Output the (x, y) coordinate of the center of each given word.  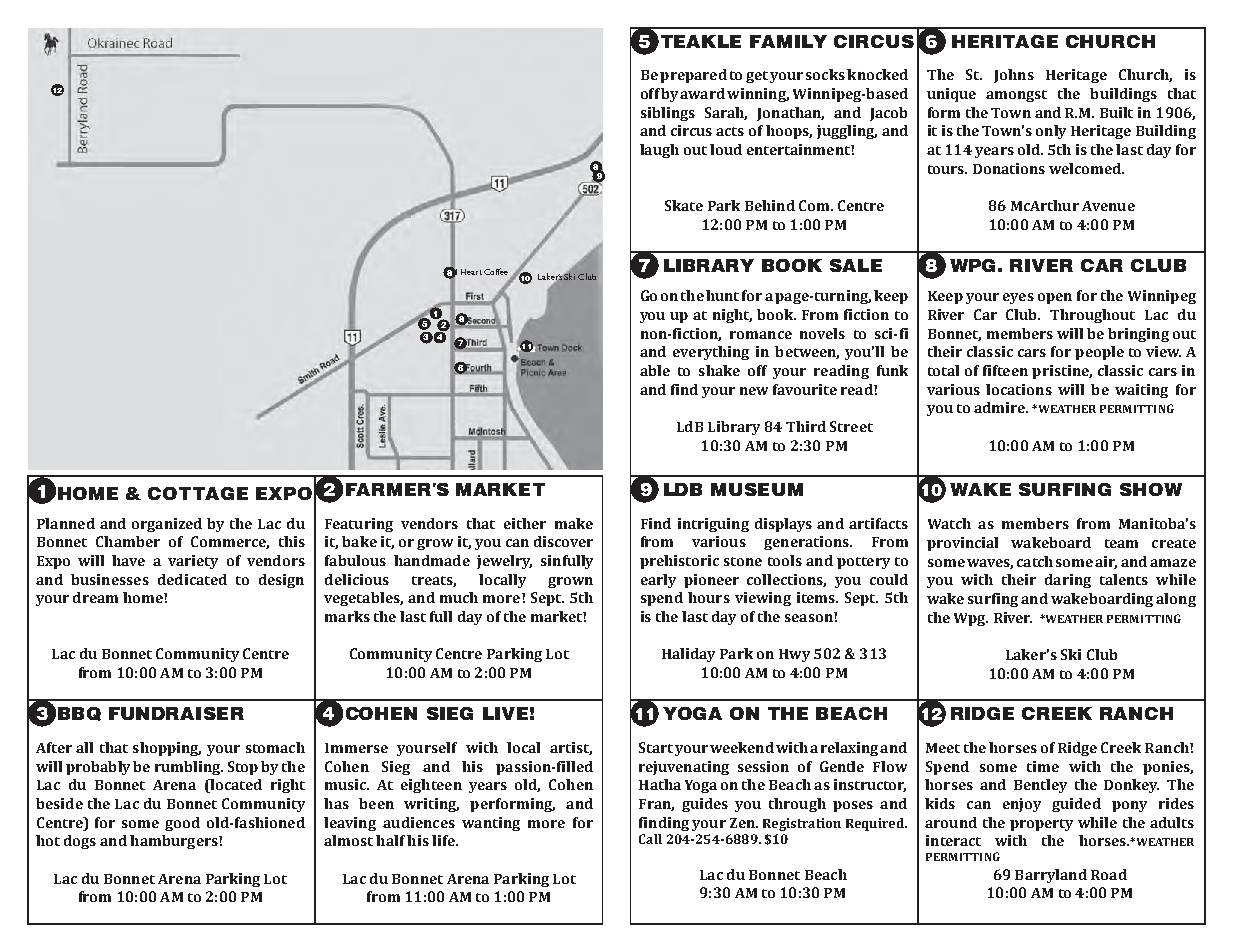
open (1055, 298)
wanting (491, 824)
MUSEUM (757, 489)
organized (167, 525)
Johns (1014, 76)
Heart (471, 272)
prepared (693, 76)
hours (709, 597)
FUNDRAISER (176, 713)
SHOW (1151, 489)
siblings (668, 114)
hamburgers (175, 842)
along (1176, 600)
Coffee (496, 271)
